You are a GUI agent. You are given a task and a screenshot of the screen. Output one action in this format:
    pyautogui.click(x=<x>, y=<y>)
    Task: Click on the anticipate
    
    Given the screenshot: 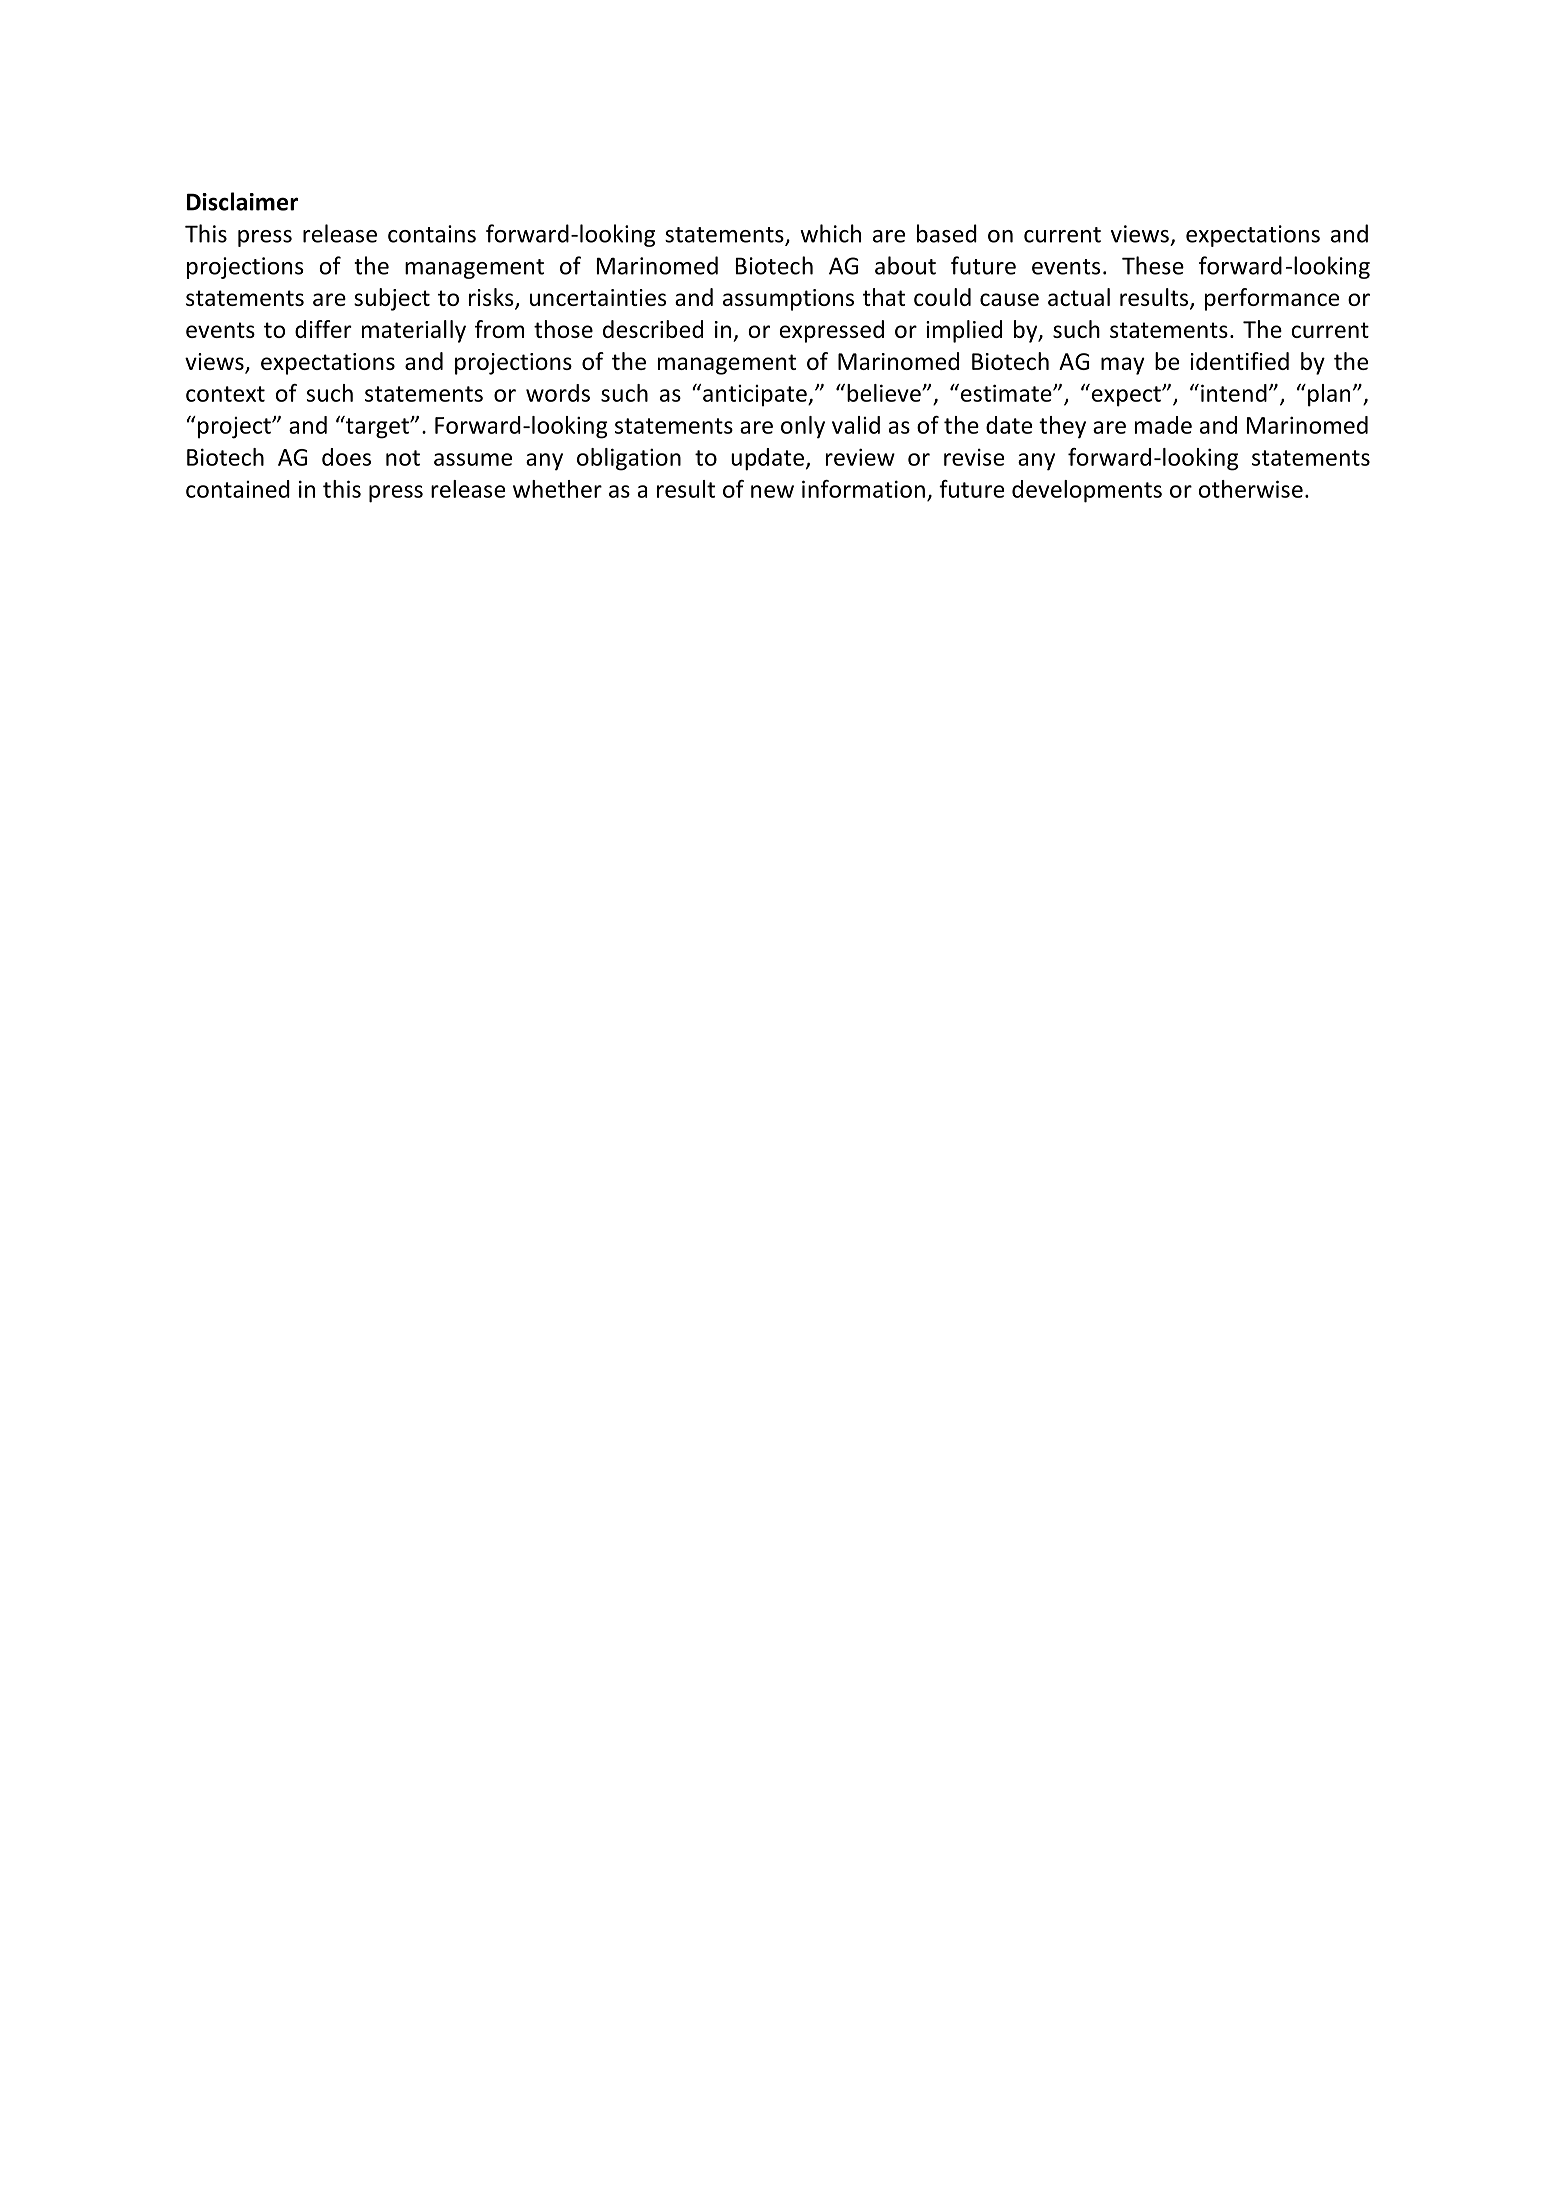 What is the action you would take?
    pyautogui.click(x=756, y=396)
